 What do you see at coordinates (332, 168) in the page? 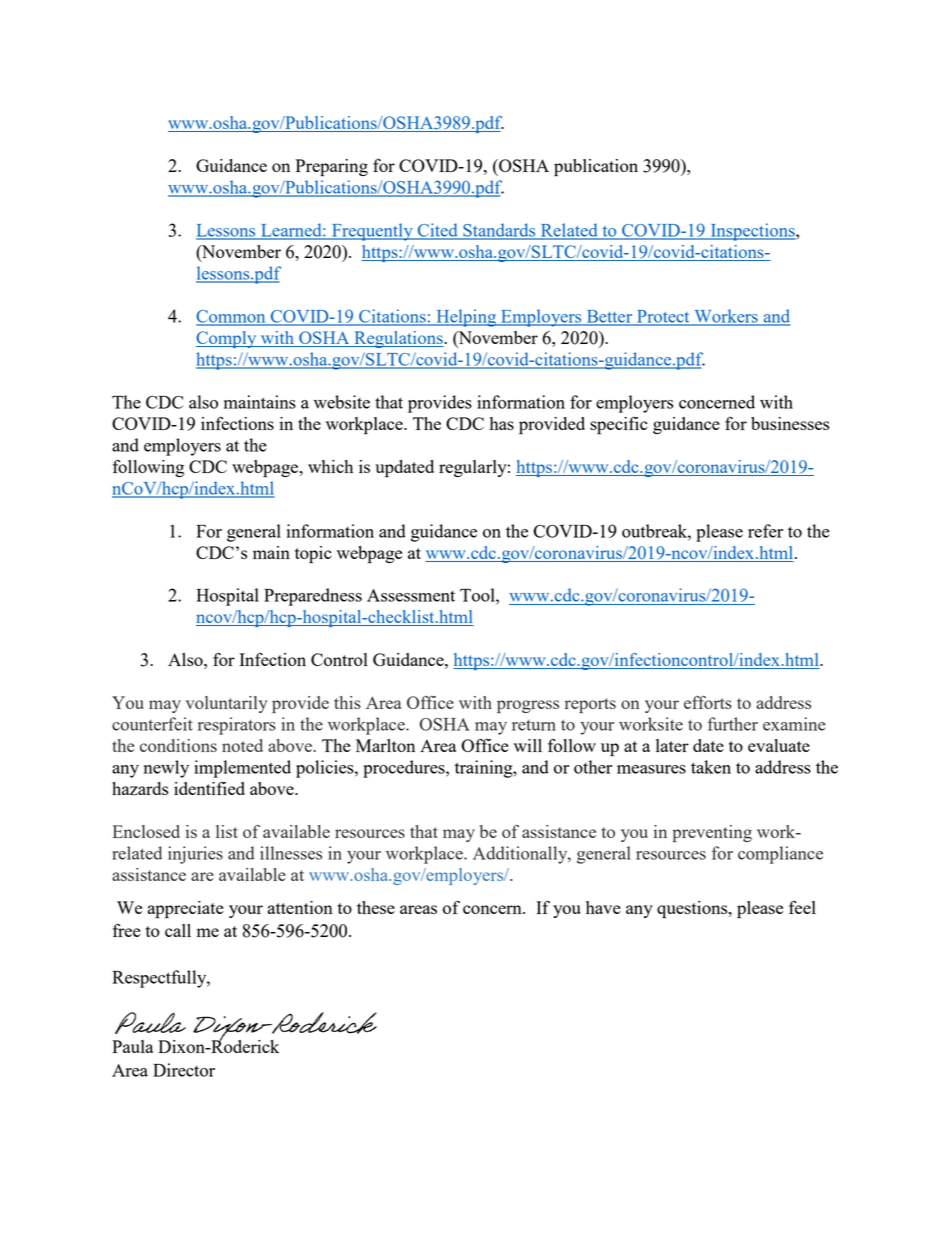
I see `Preparing` at bounding box center [332, 168].
